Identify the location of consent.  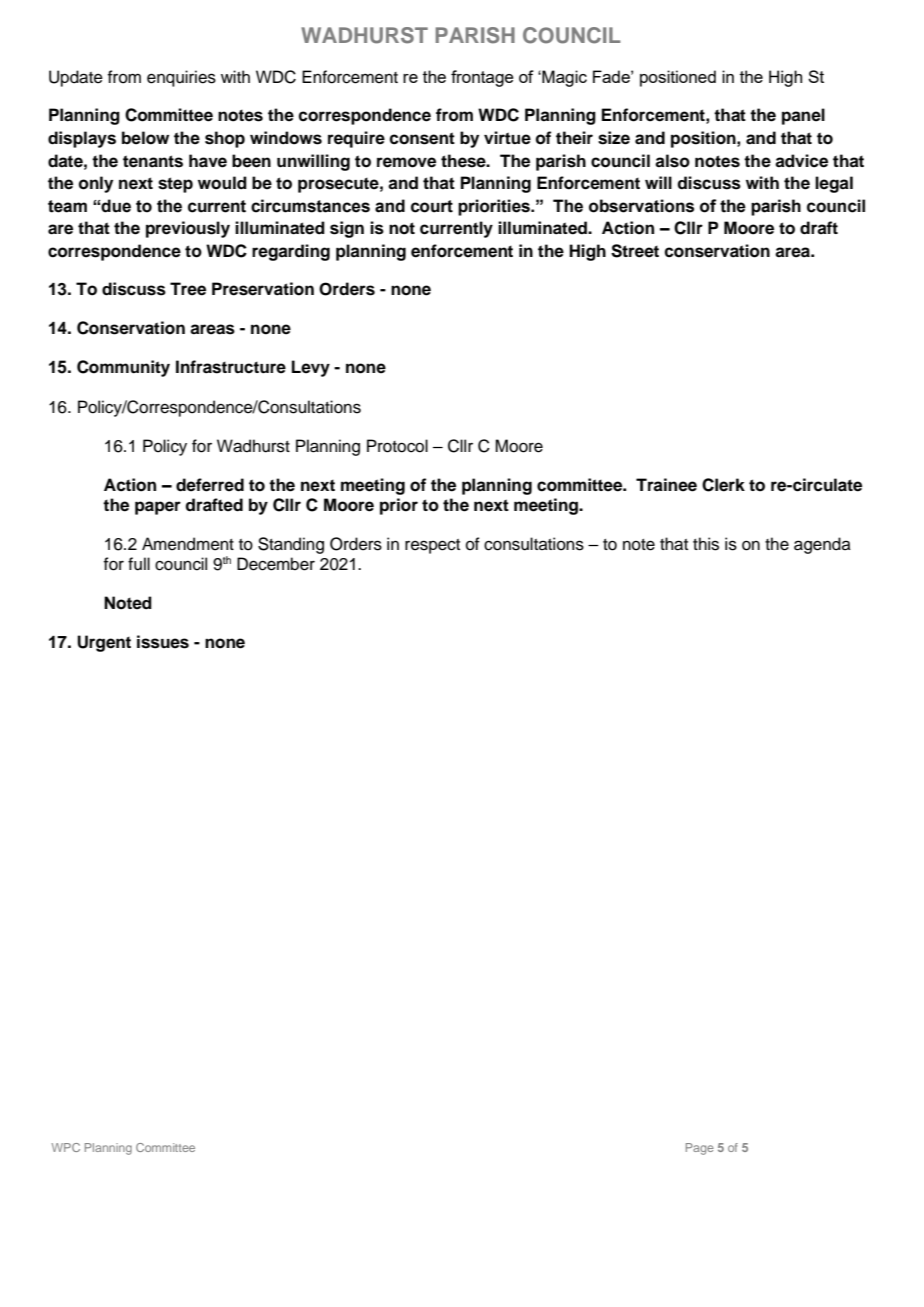
(422, 138).
